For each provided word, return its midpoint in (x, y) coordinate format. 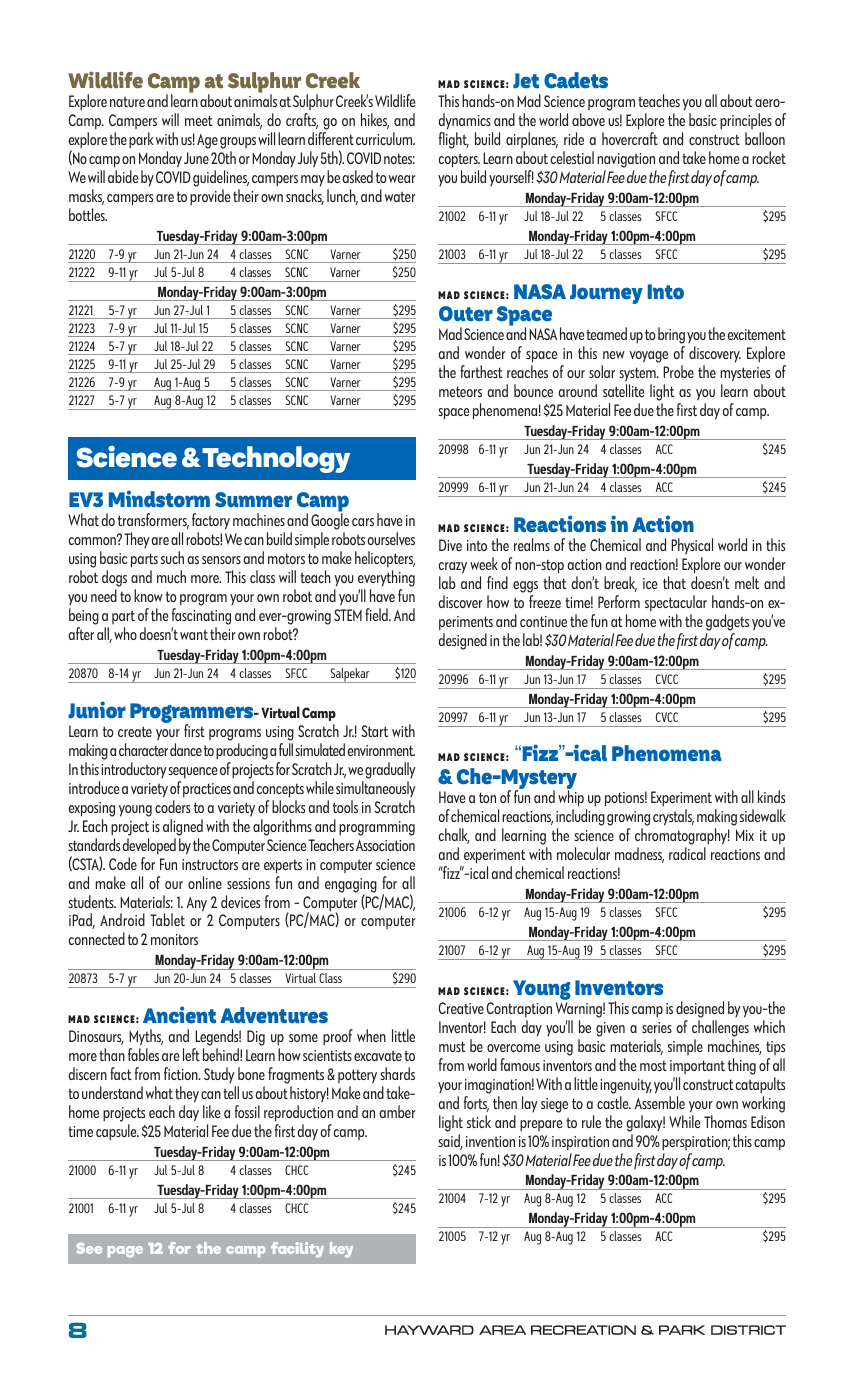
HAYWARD (429, 1330)
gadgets (727, 622)
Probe (678, 371)
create (135, 731)
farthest (481, 371)
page (125, 1252)
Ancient (179, 1014)
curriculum (385, 138)
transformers (153, 521)
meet (199, 120)
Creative (461, 1008)
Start (374, 731)
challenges (720, 1028)
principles (746, 121)
